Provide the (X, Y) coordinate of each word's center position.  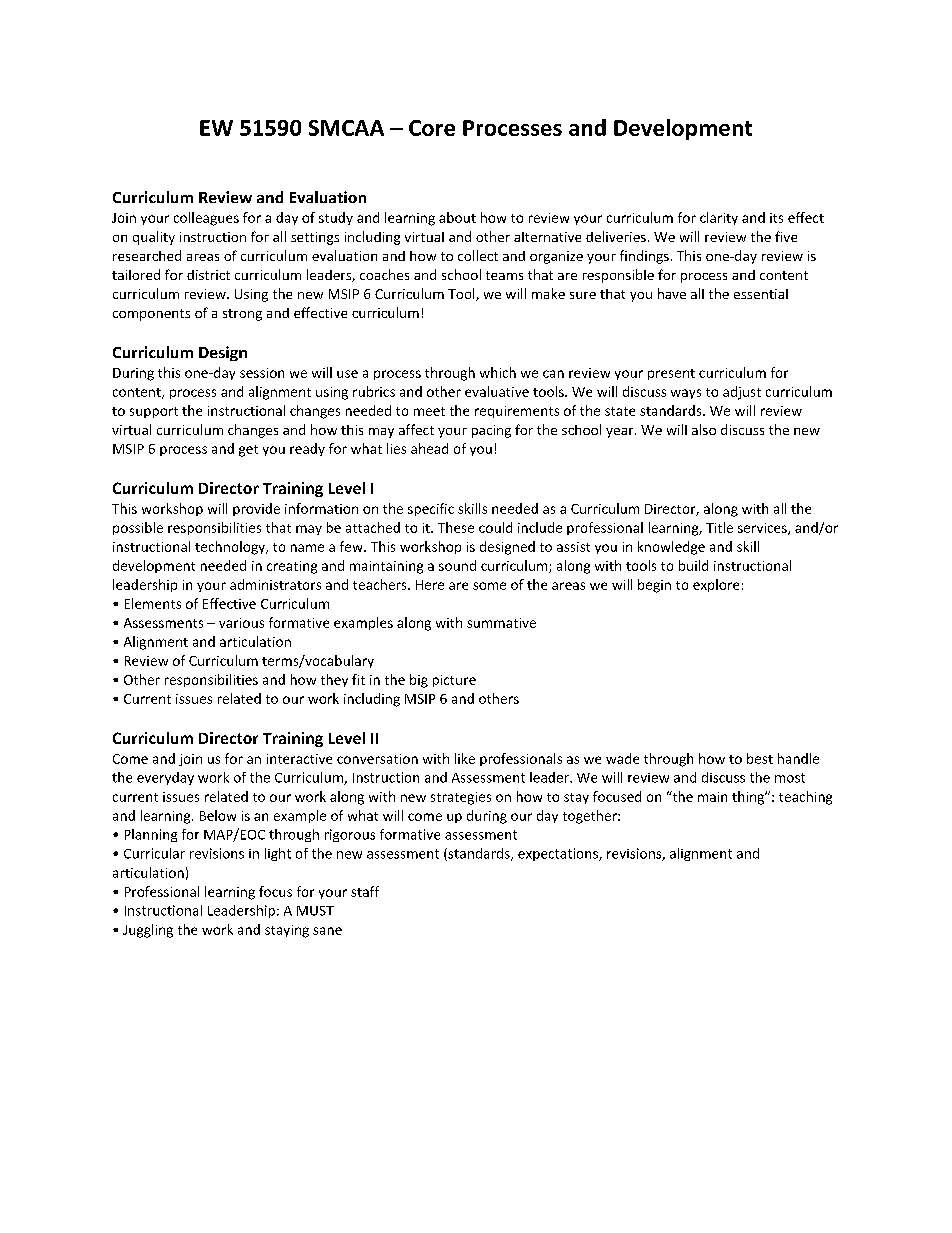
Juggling (148, 931)
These (456, 527)
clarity (719, 218)
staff (365, 891)
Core (432, 128)
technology (231, 548)
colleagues (206, 219)
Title (719, 527)
